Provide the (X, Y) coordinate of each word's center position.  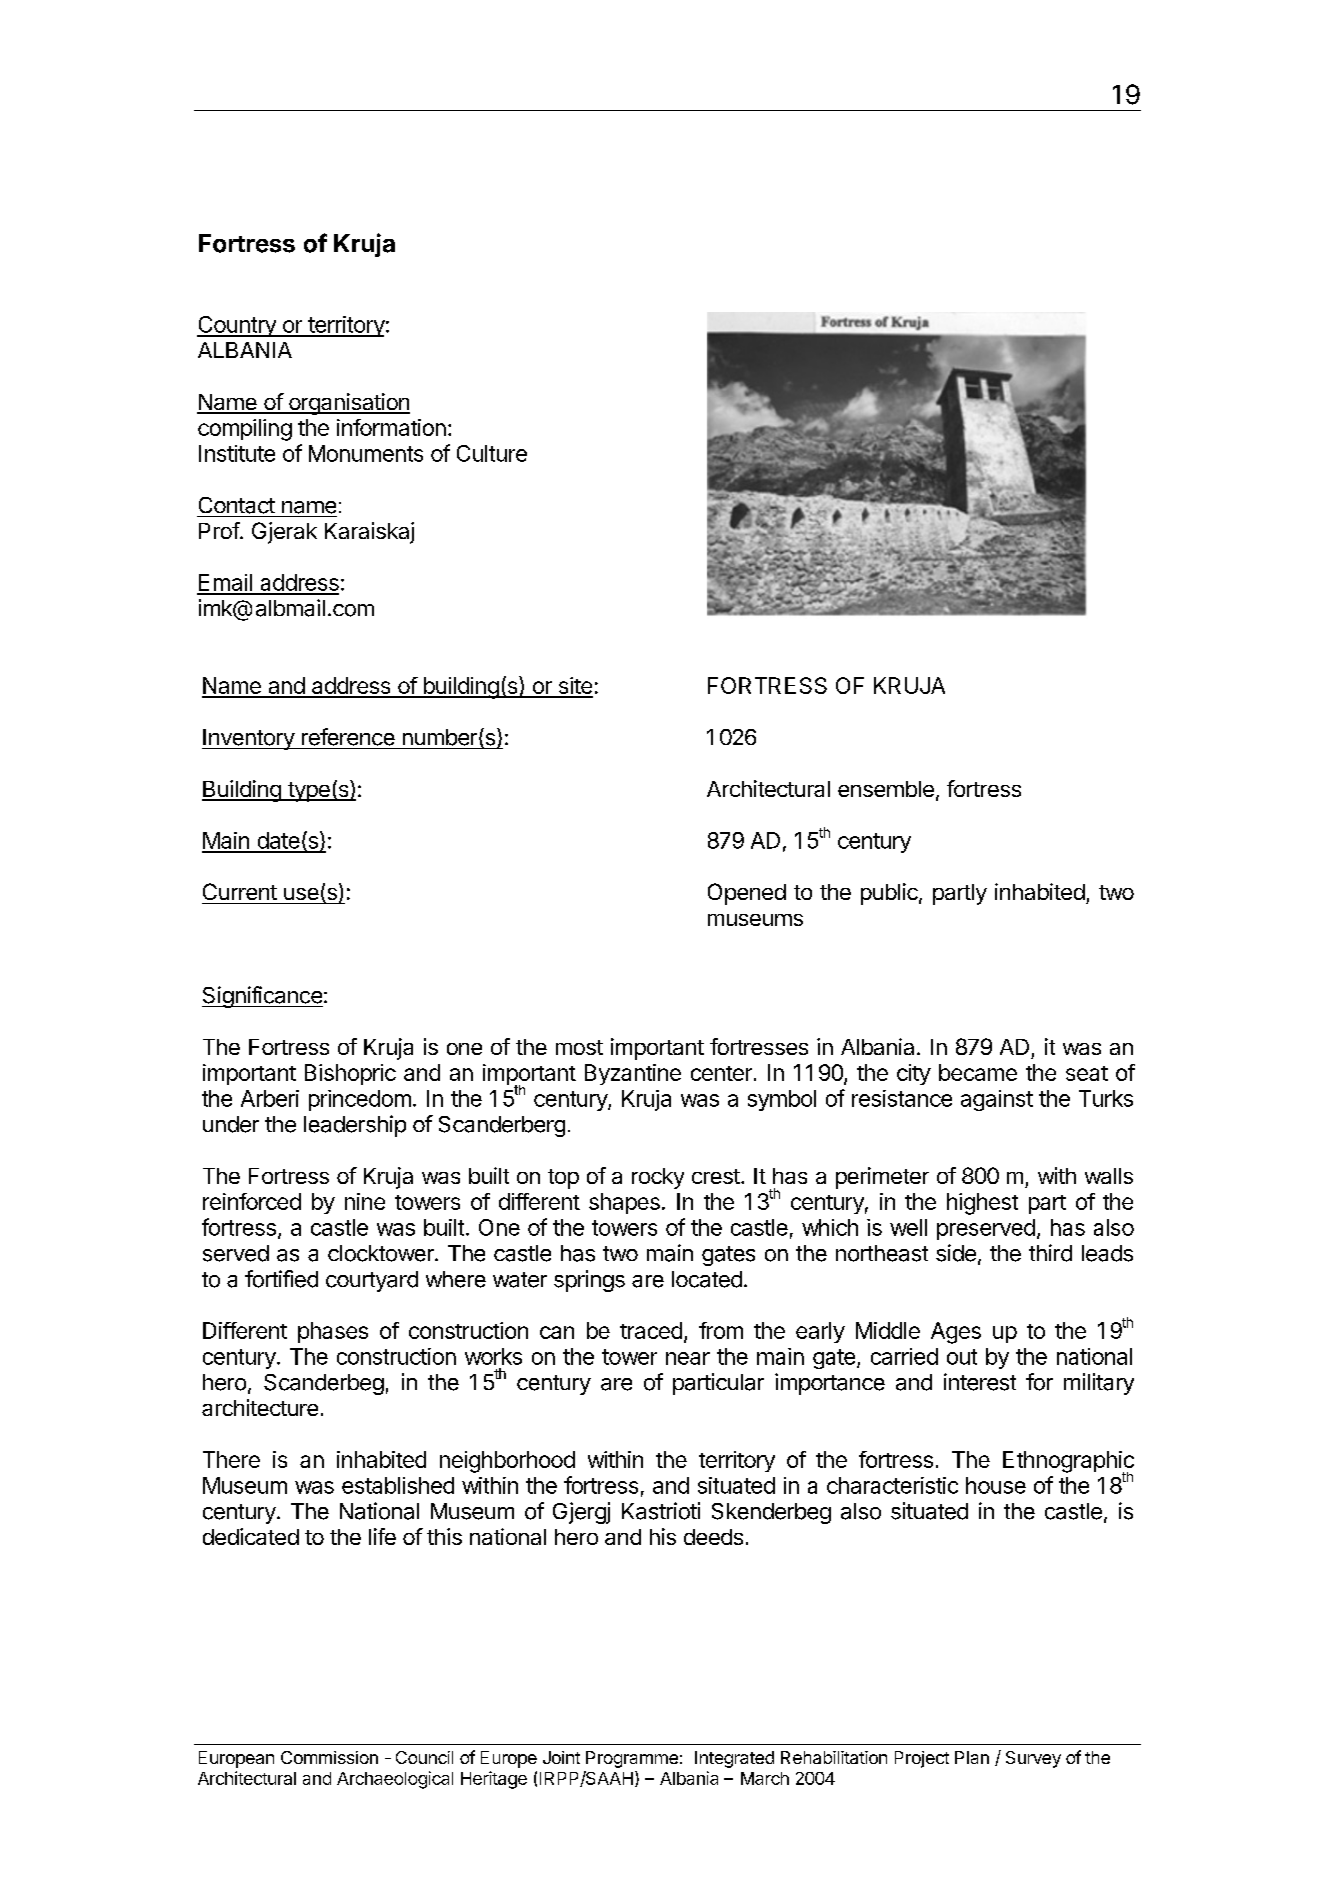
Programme (632, 1759)
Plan (972, 1757)
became (978, 1072)
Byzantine (633, 1074)
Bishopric (350, 1074)
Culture (492, 453)
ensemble (886, 789)
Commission (329, 1757)
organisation (348, 404)
